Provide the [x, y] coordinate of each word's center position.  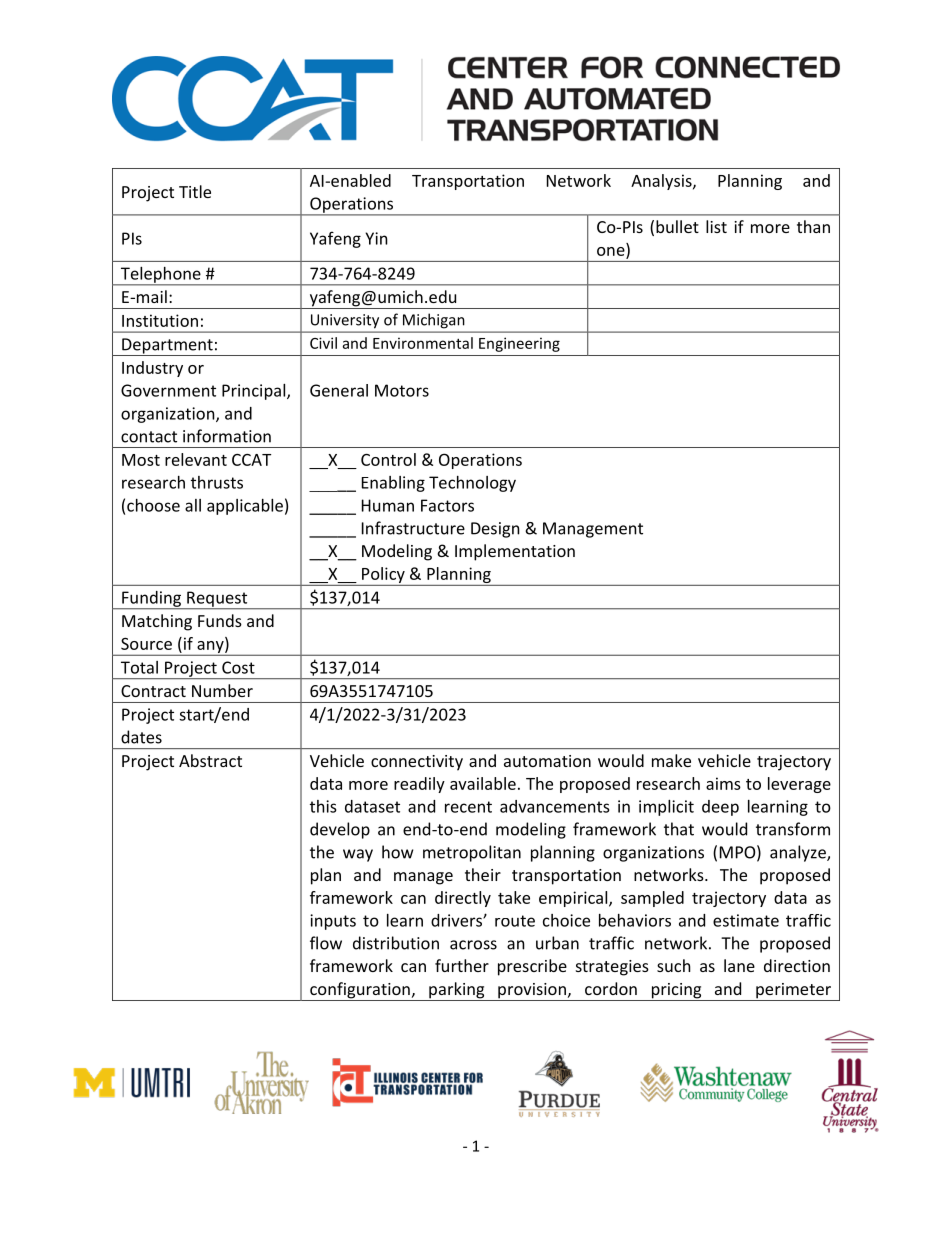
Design [495, 530]
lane [739, 965]
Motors [402, 390]
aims [723, 783]
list [716, 226]
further [462, 965]
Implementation [515, 552]
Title [195, 191]
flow [326, 943]
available [483, 783]
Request [217, 600]
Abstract [210, 760]
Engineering [519, 344]
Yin [376, 238]
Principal [255, 392]
